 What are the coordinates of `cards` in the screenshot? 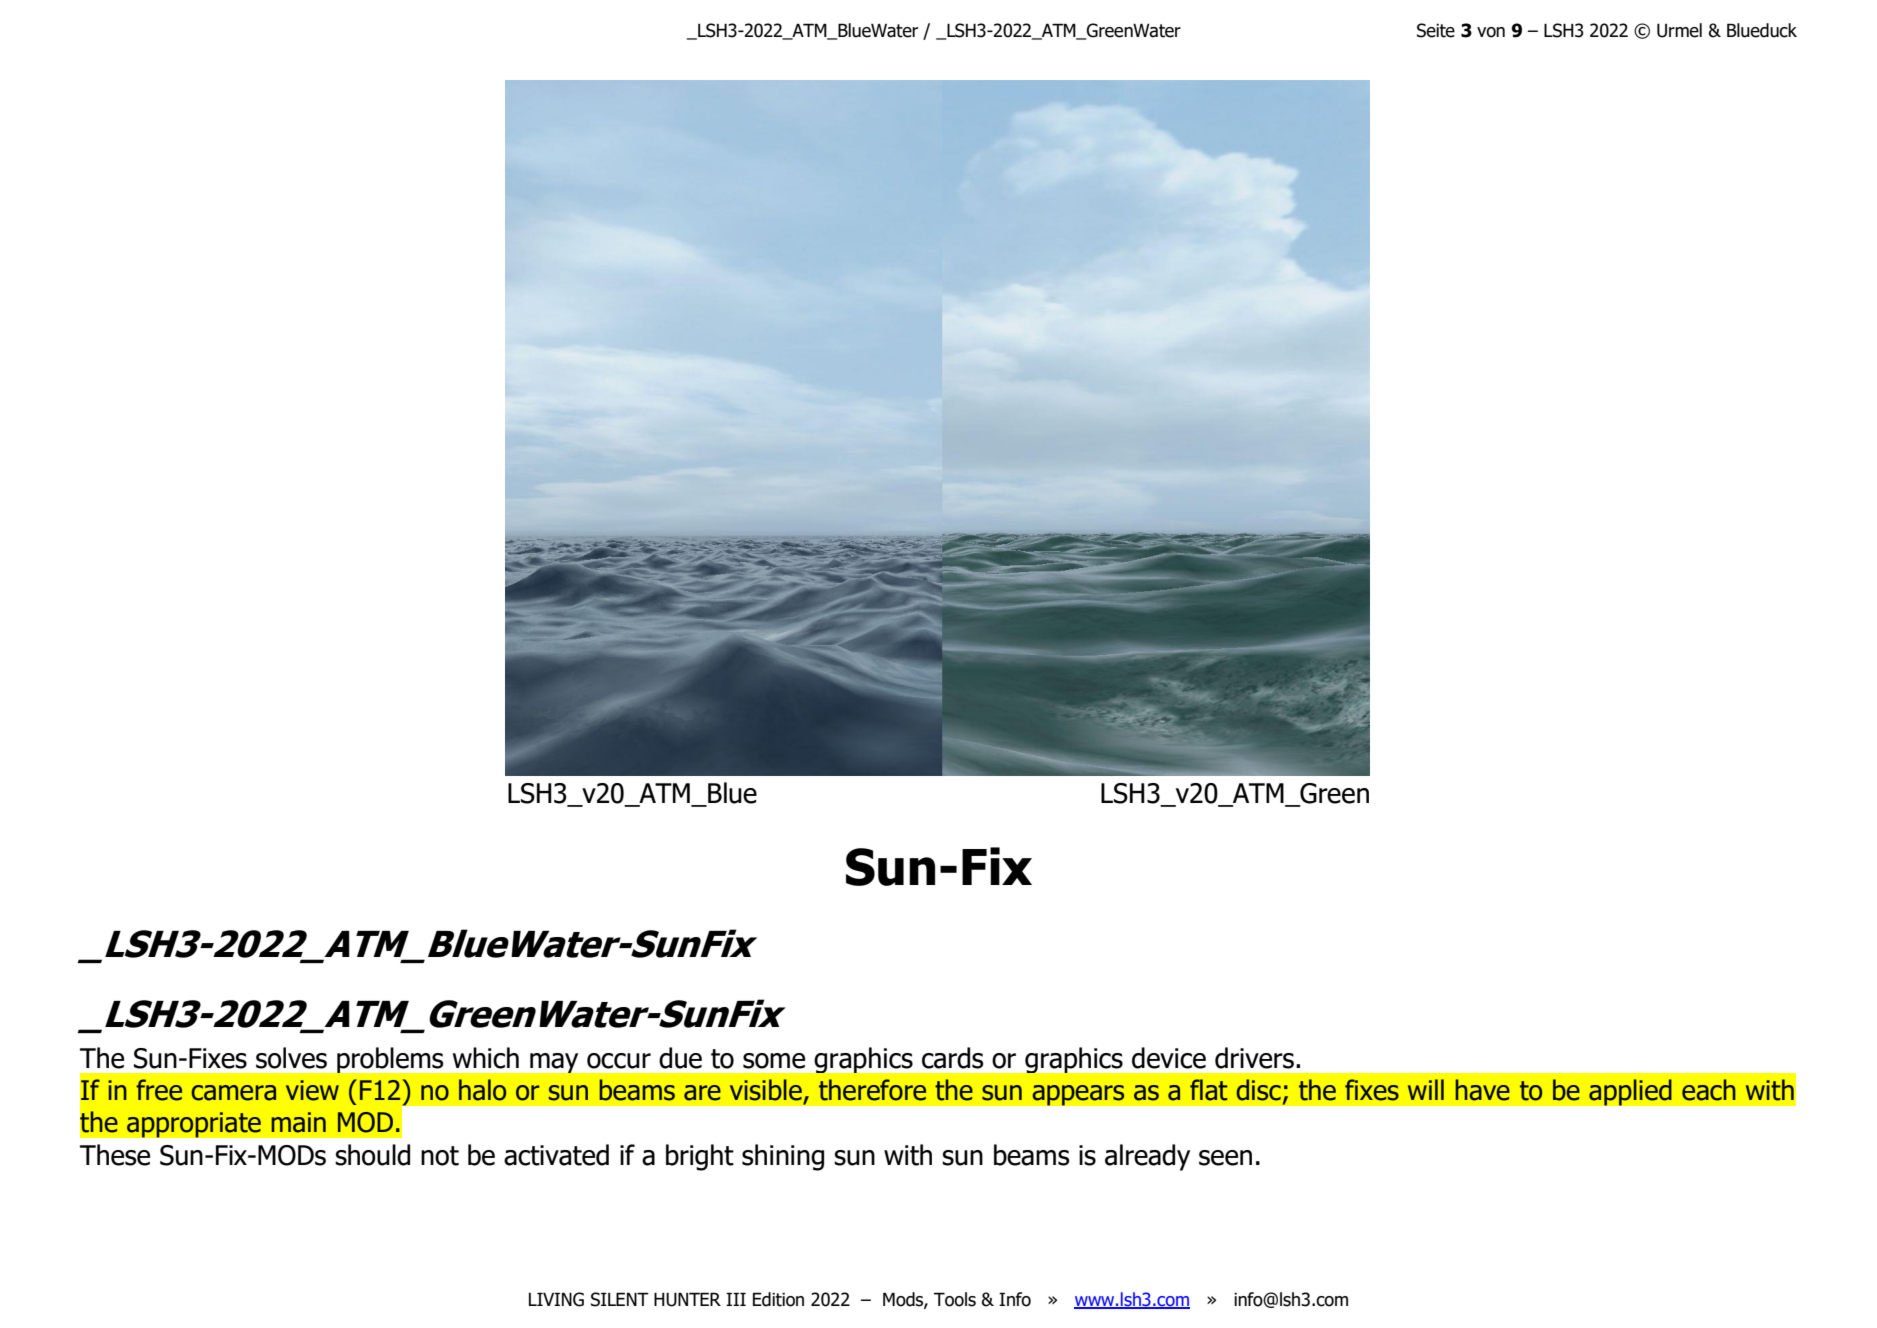 It's located at (953, 1058).
